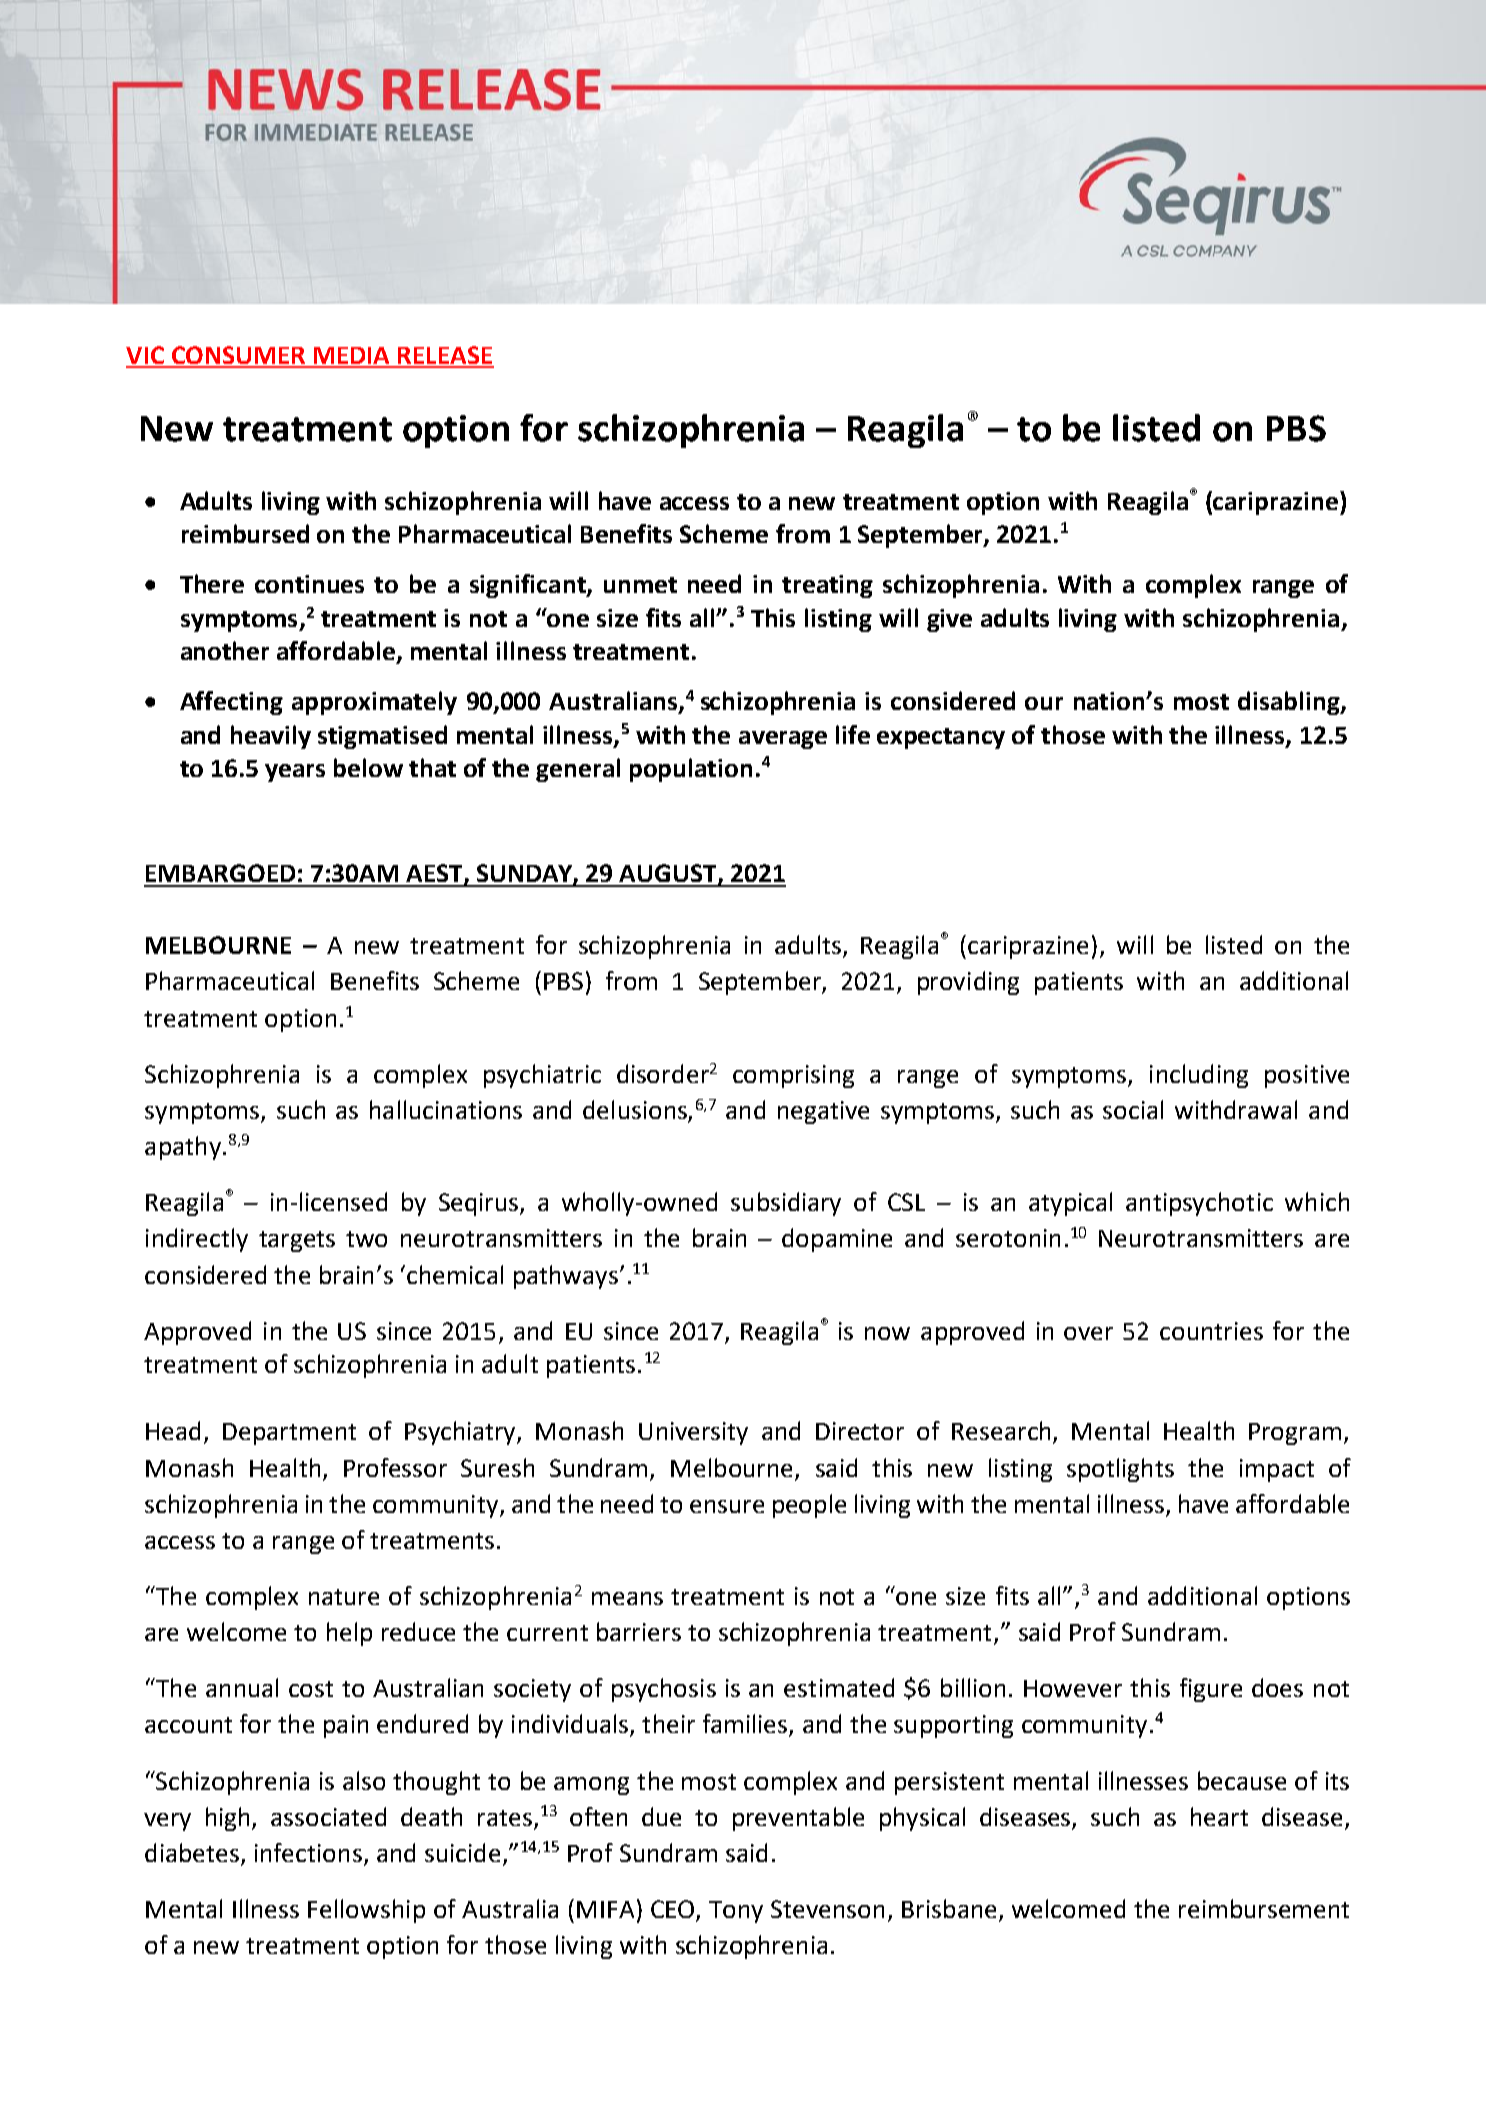 This document has height=2101, width=1486. What do you see at coordinates (736, 1912) in the document?
I see `Tony` at bounding box center [736, 1912].
